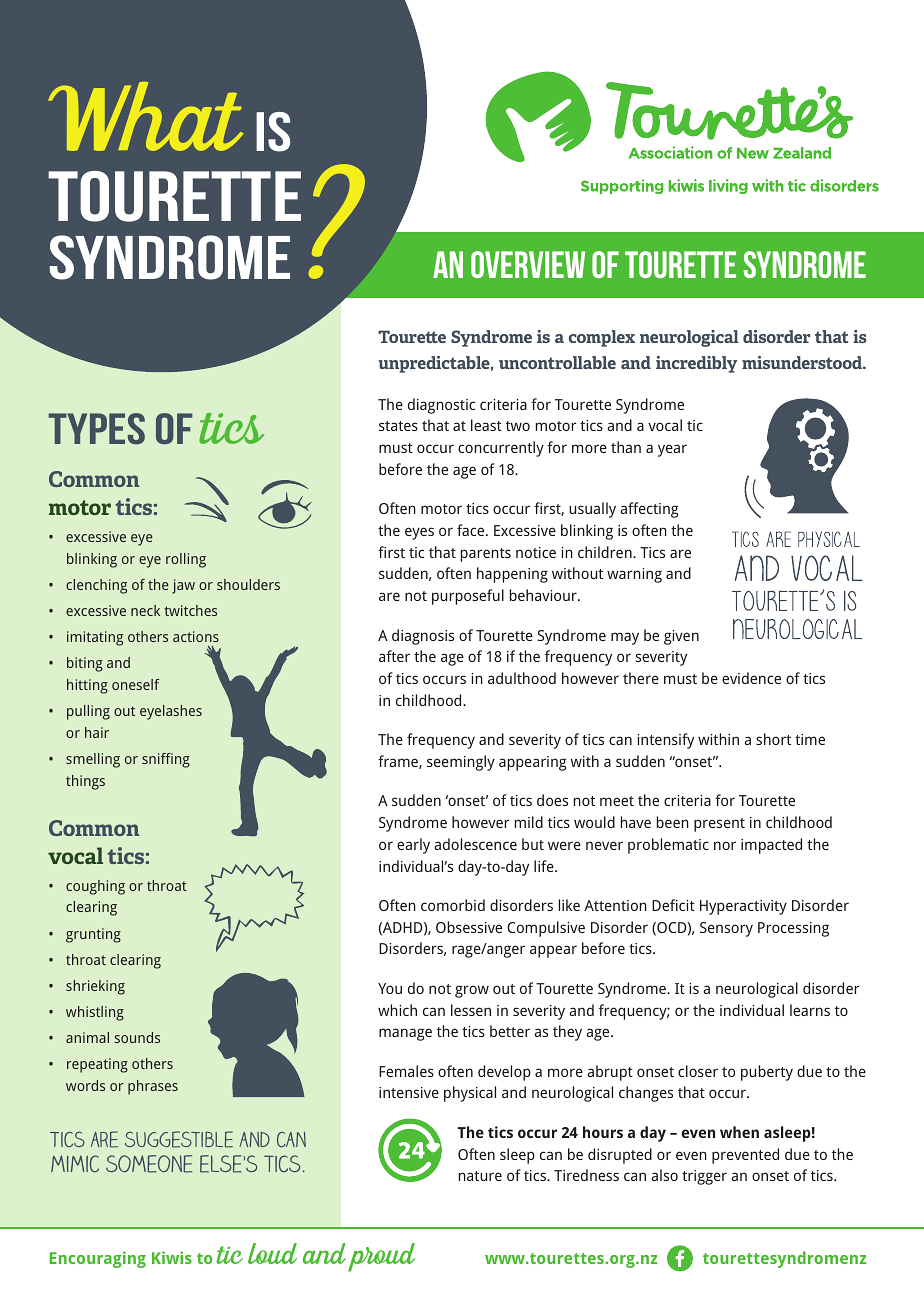  I want to click on eyes, so click(419, 533).
